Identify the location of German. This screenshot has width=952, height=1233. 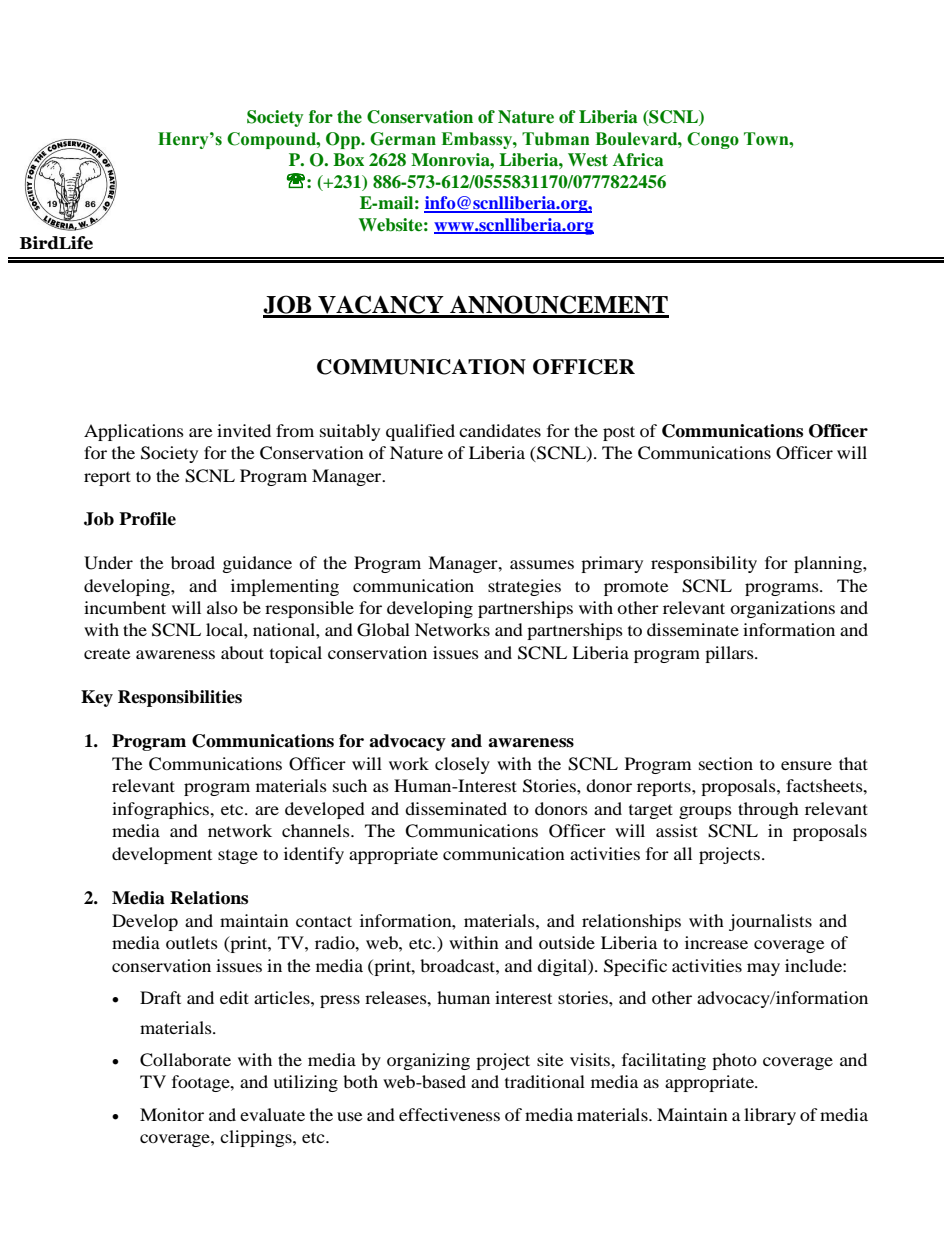
(403, 139).
